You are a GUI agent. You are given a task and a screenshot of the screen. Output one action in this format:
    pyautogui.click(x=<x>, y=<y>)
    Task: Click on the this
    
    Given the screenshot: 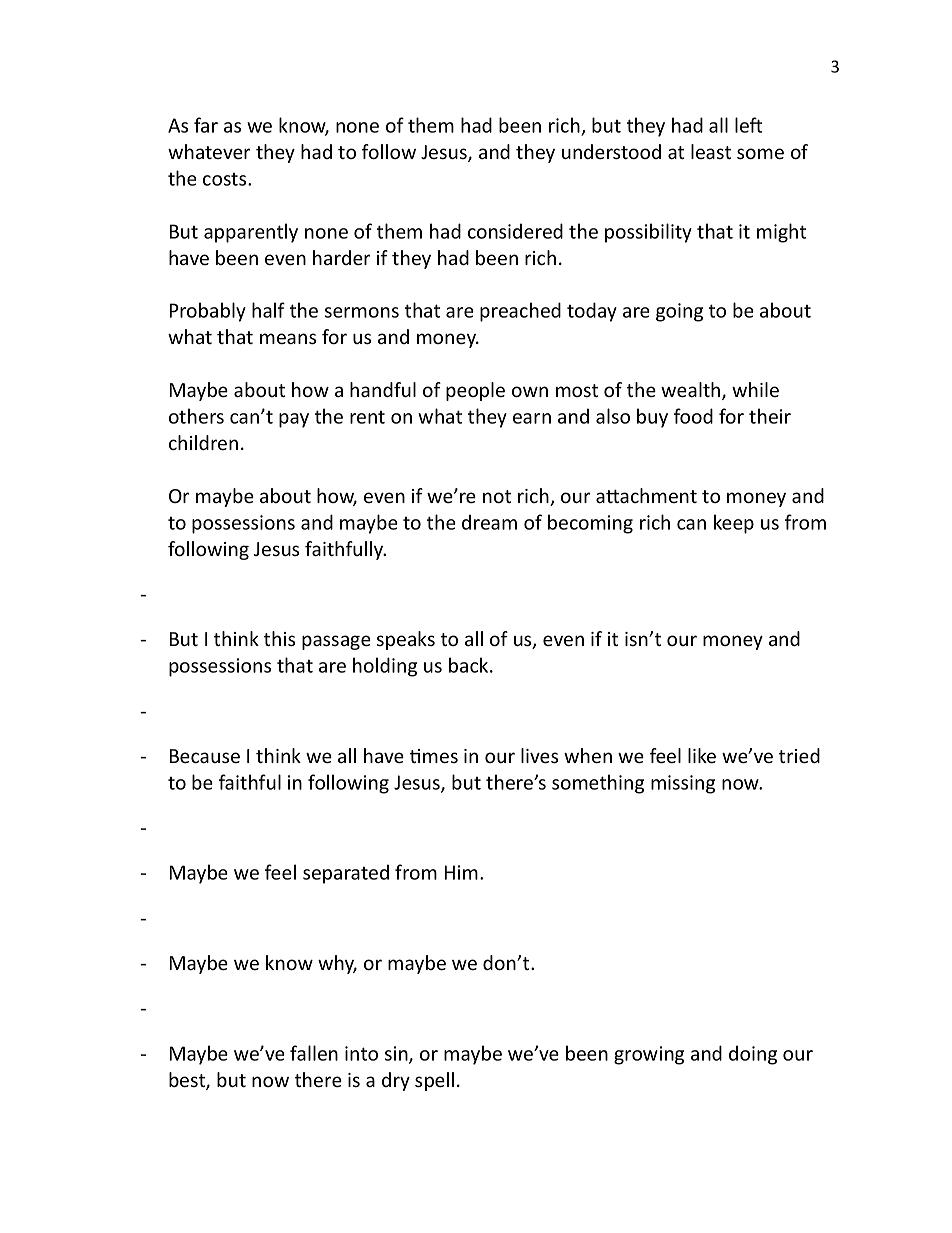 What is the action you would take?
    pyautogui.click(x=279, y=638)
